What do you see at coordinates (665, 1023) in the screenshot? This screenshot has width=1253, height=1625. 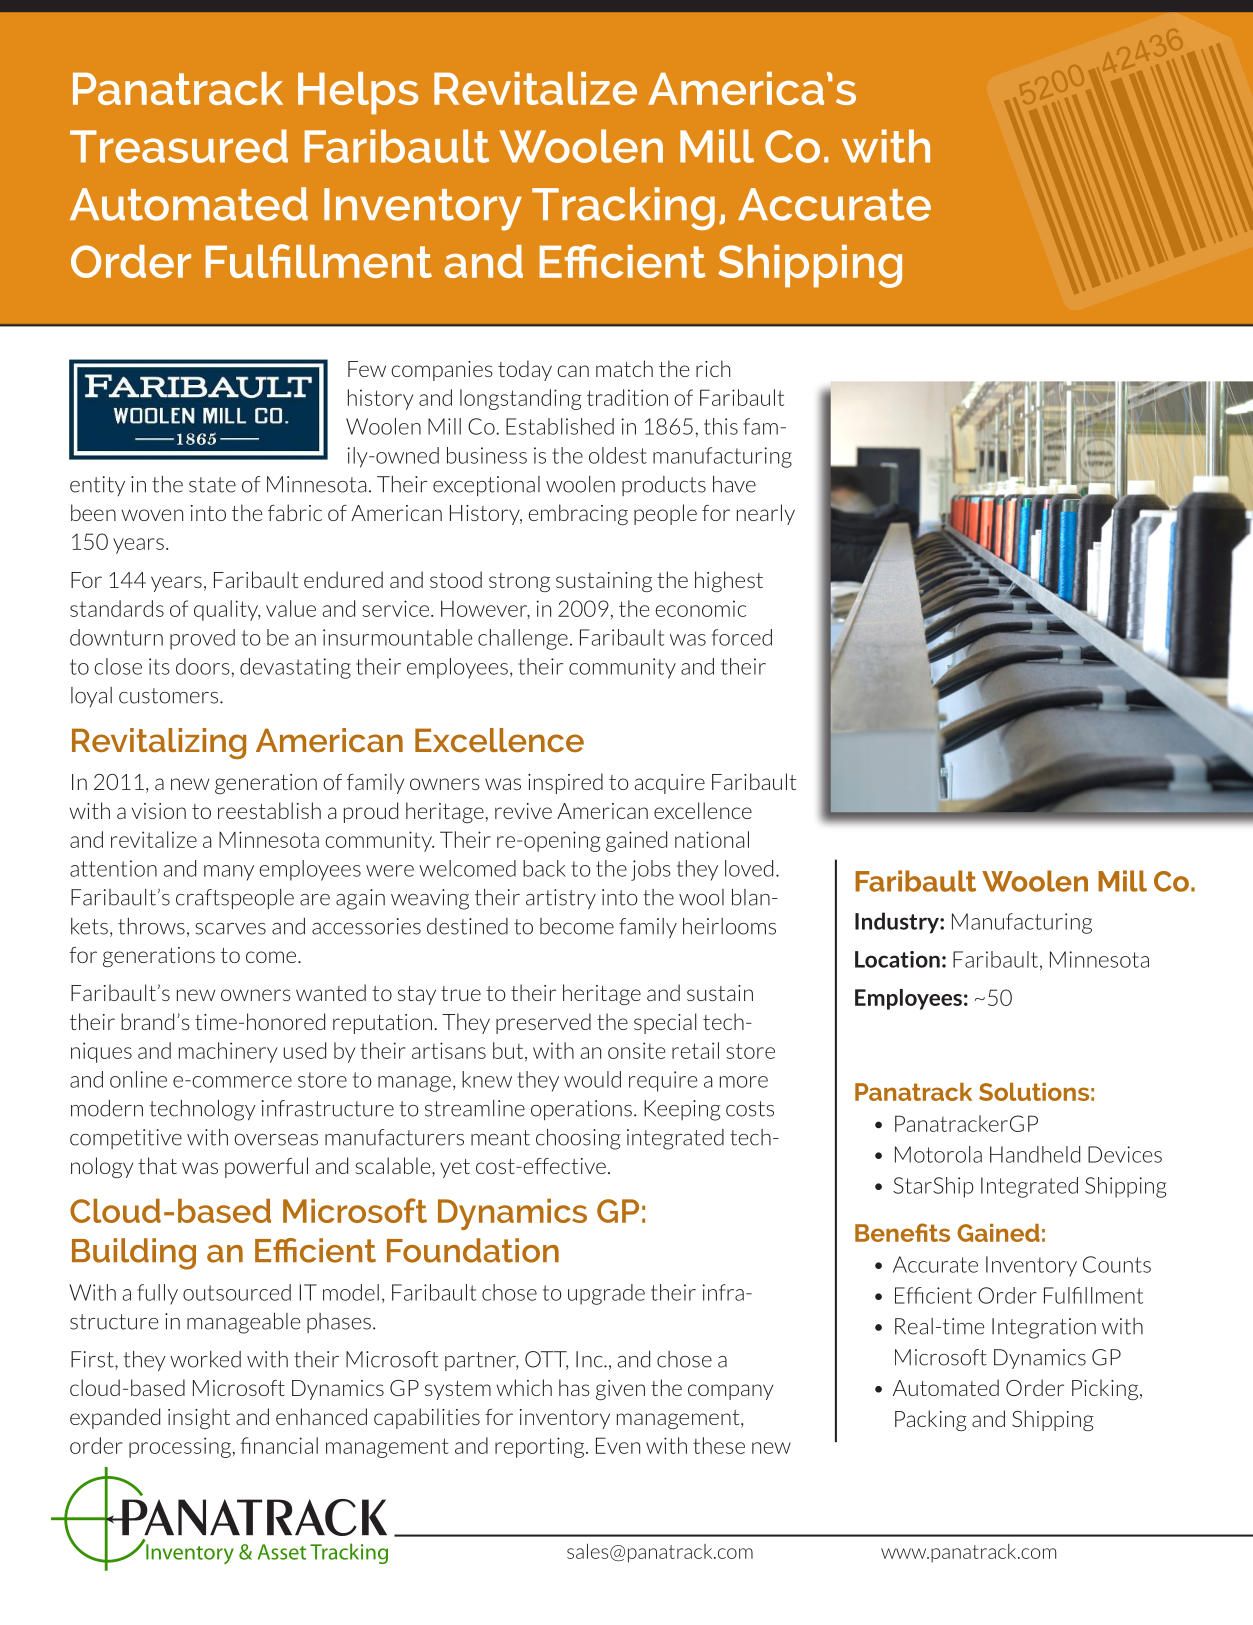 I see `special` at bounding box center [665, 1023].
